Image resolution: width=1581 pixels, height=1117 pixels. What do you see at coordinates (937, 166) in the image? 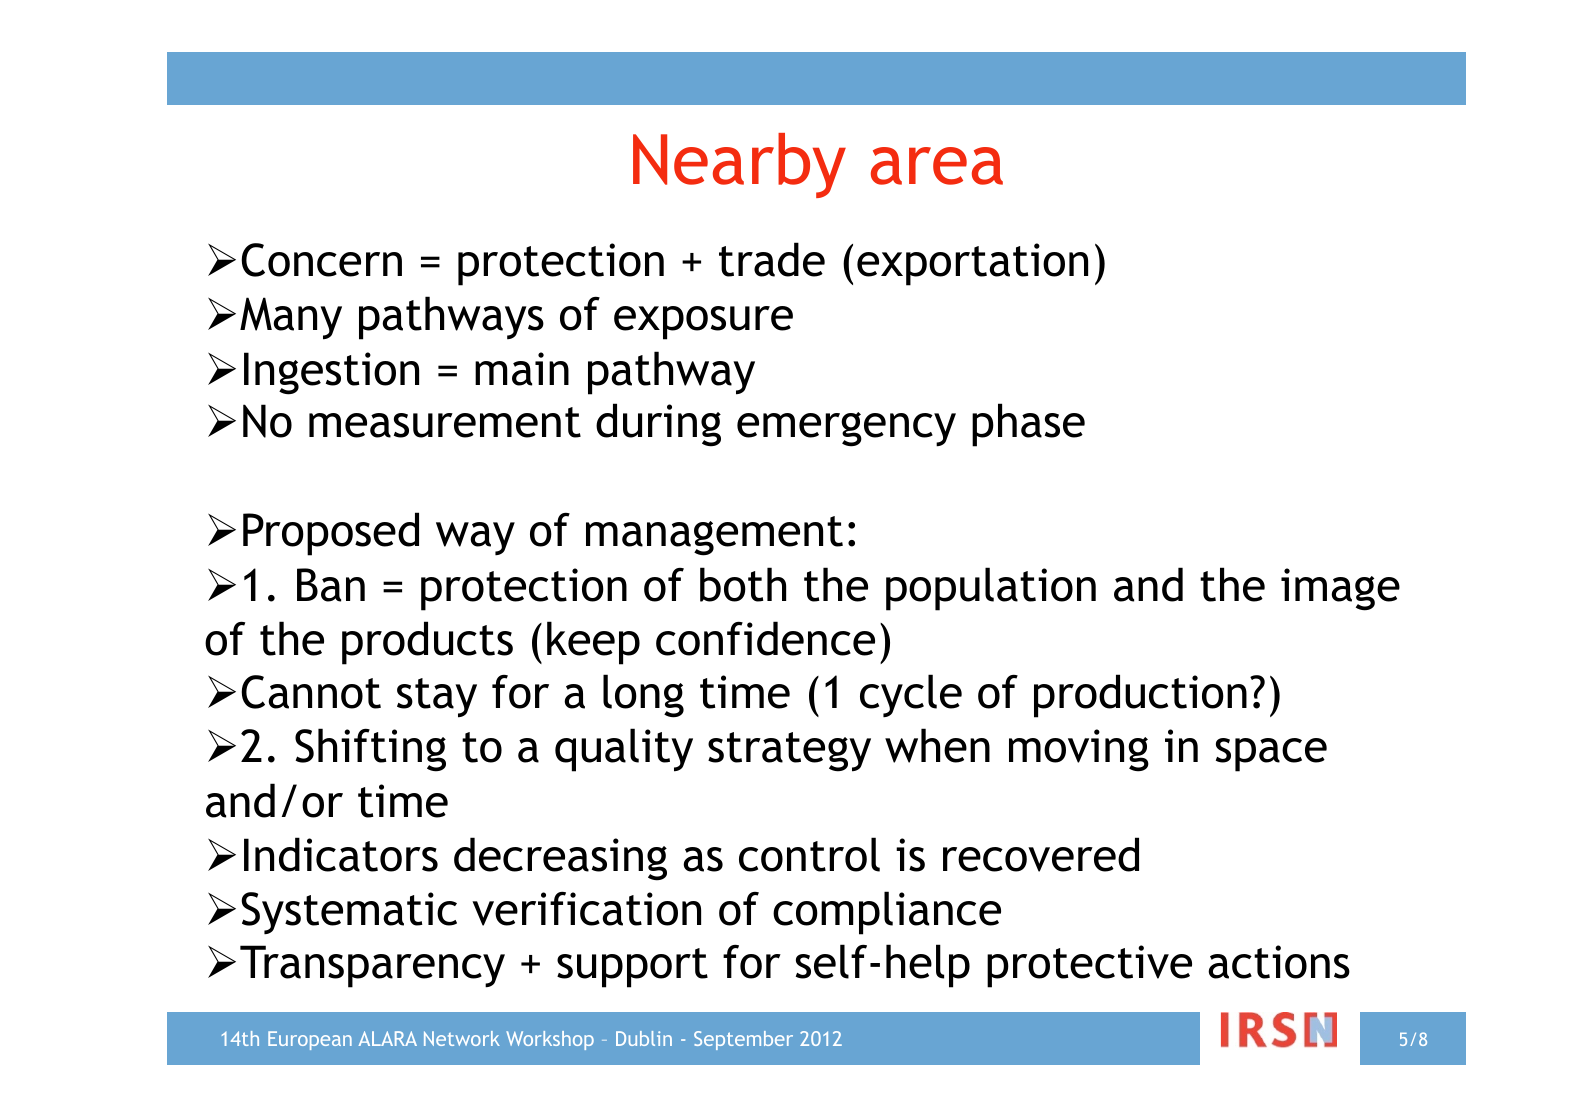
I see `area` at bounding box center [937, 166].
